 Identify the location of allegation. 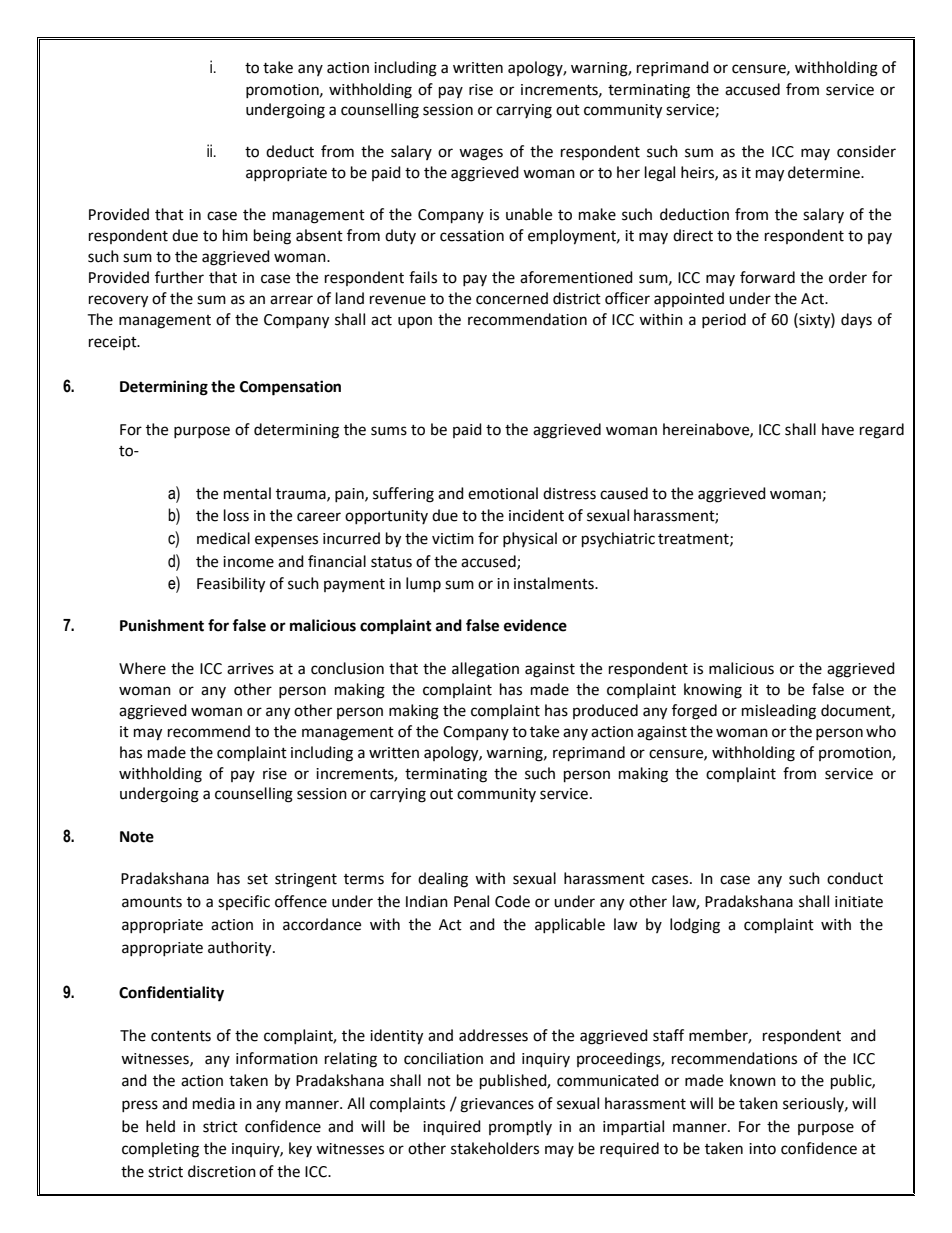
(485, 670).
